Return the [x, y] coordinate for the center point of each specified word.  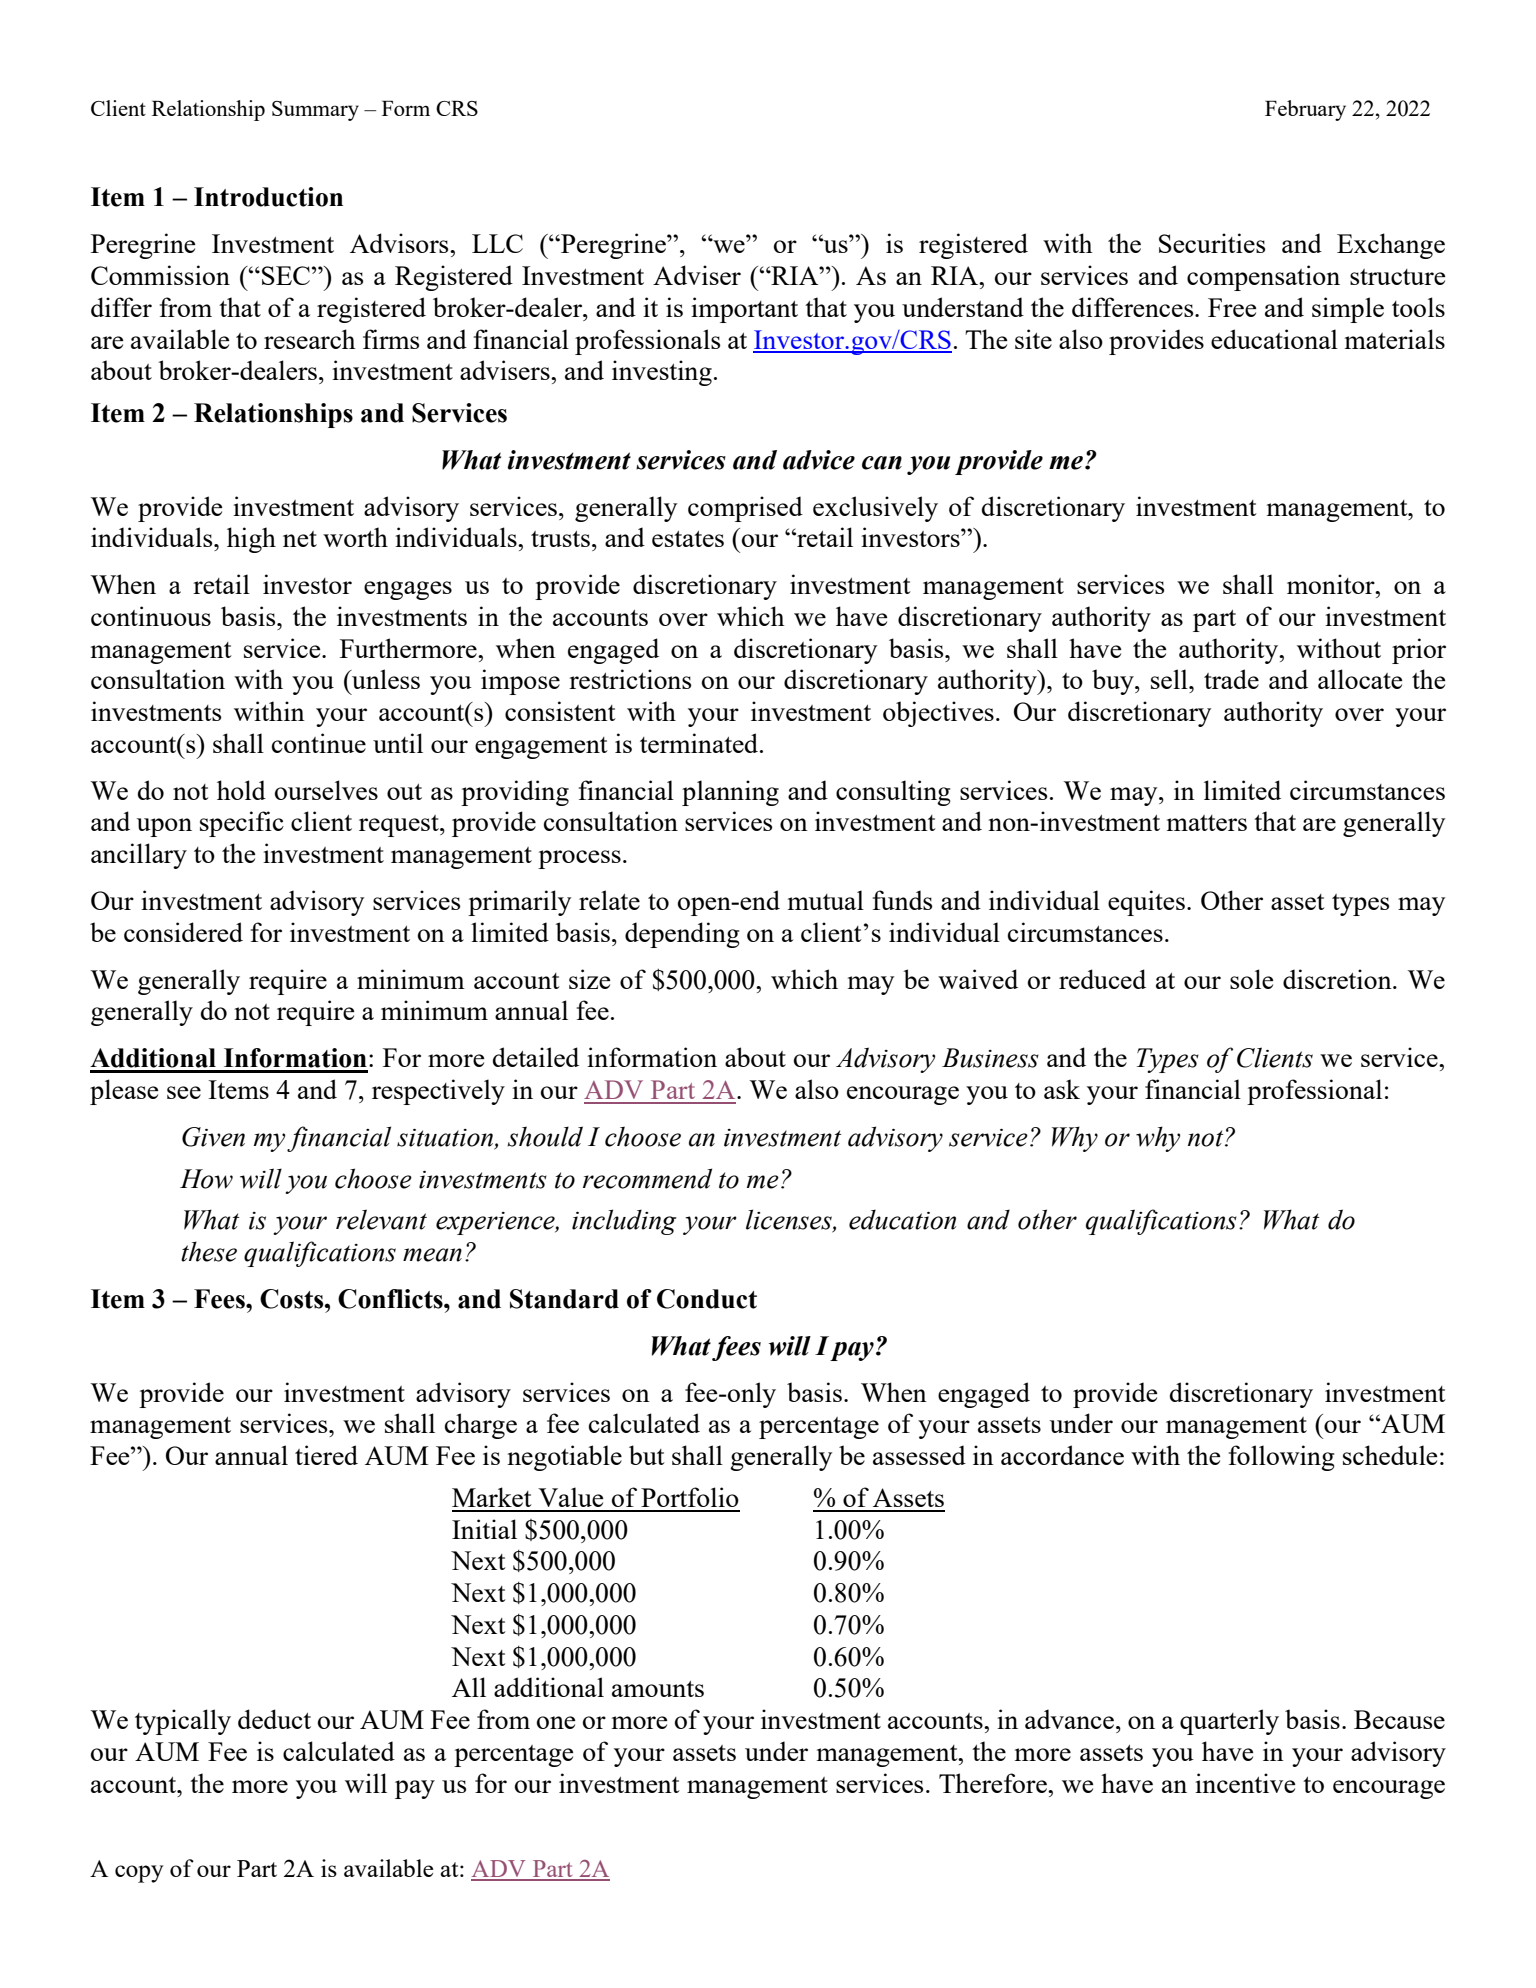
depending [682, 935]
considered [183, 932]
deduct [274, 1719]
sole [1251, 979]
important [744, 310]
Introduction [268, 197]
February [1305, 110]
